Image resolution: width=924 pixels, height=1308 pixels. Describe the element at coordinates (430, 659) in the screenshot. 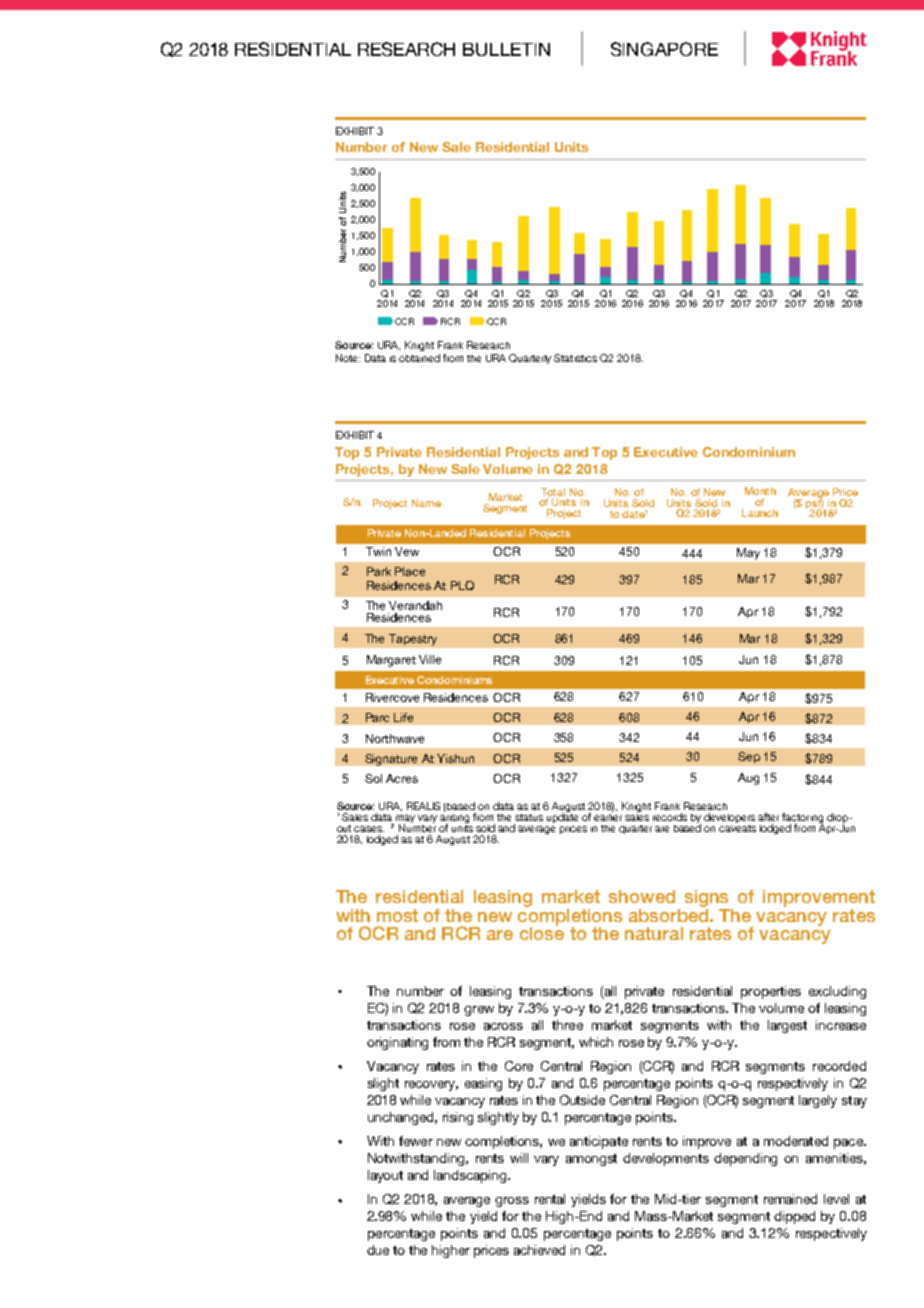

I see `Ville` at that location.
